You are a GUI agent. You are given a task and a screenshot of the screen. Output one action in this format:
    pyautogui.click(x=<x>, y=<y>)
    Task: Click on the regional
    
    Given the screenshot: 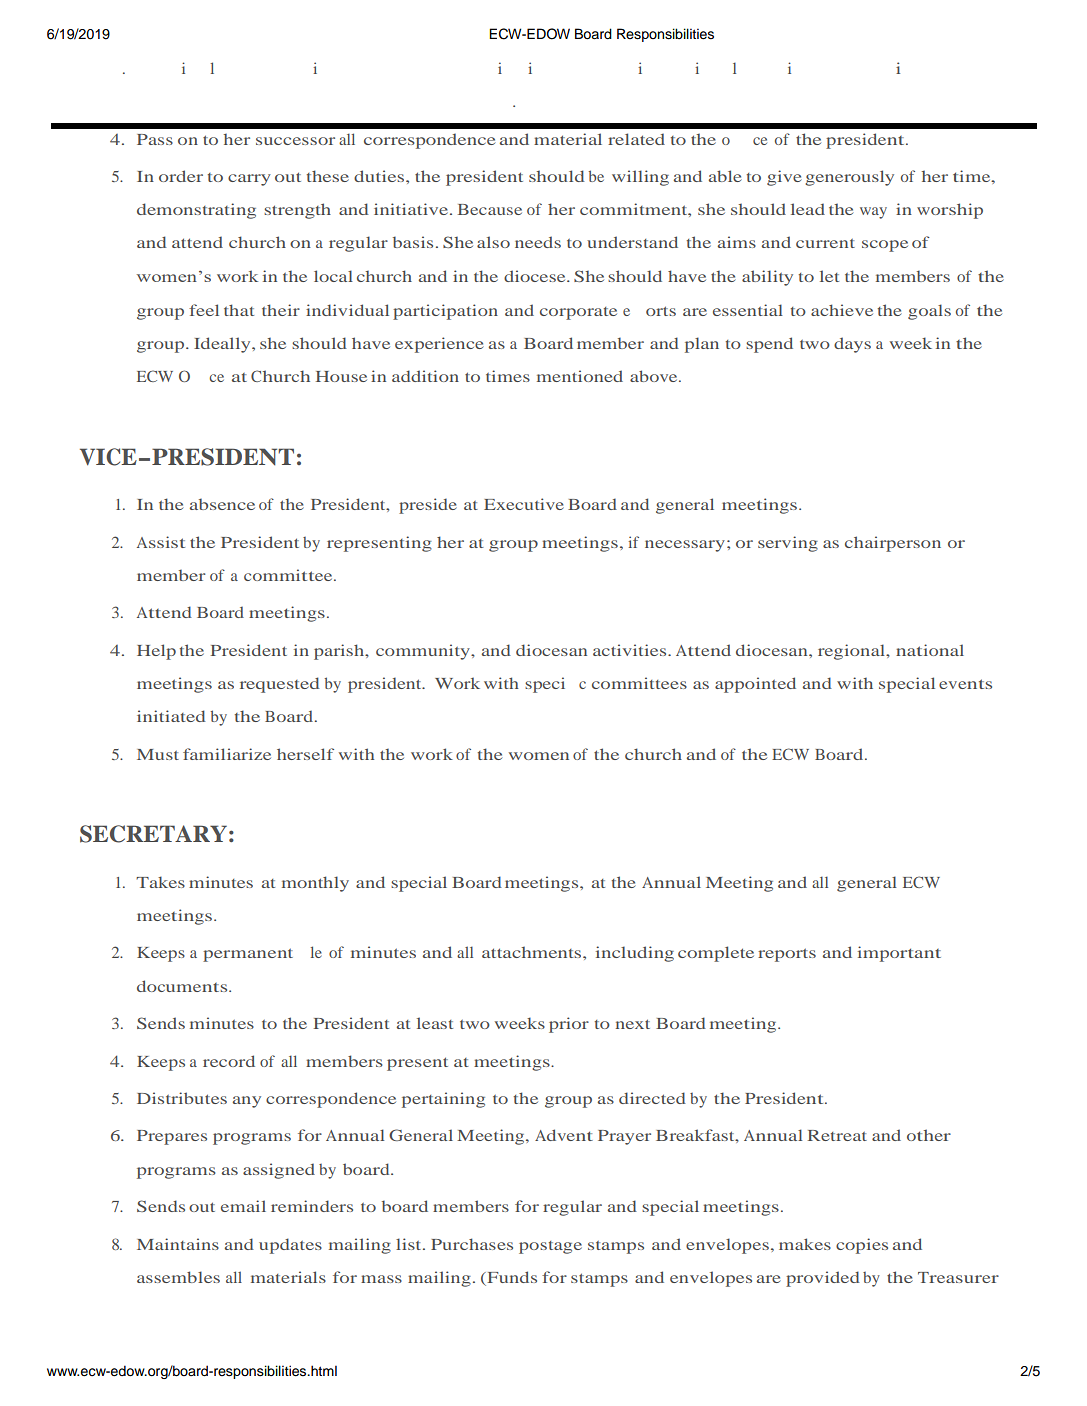 What is the action you would take?
    pyautogui.click(x=853, y=652)
